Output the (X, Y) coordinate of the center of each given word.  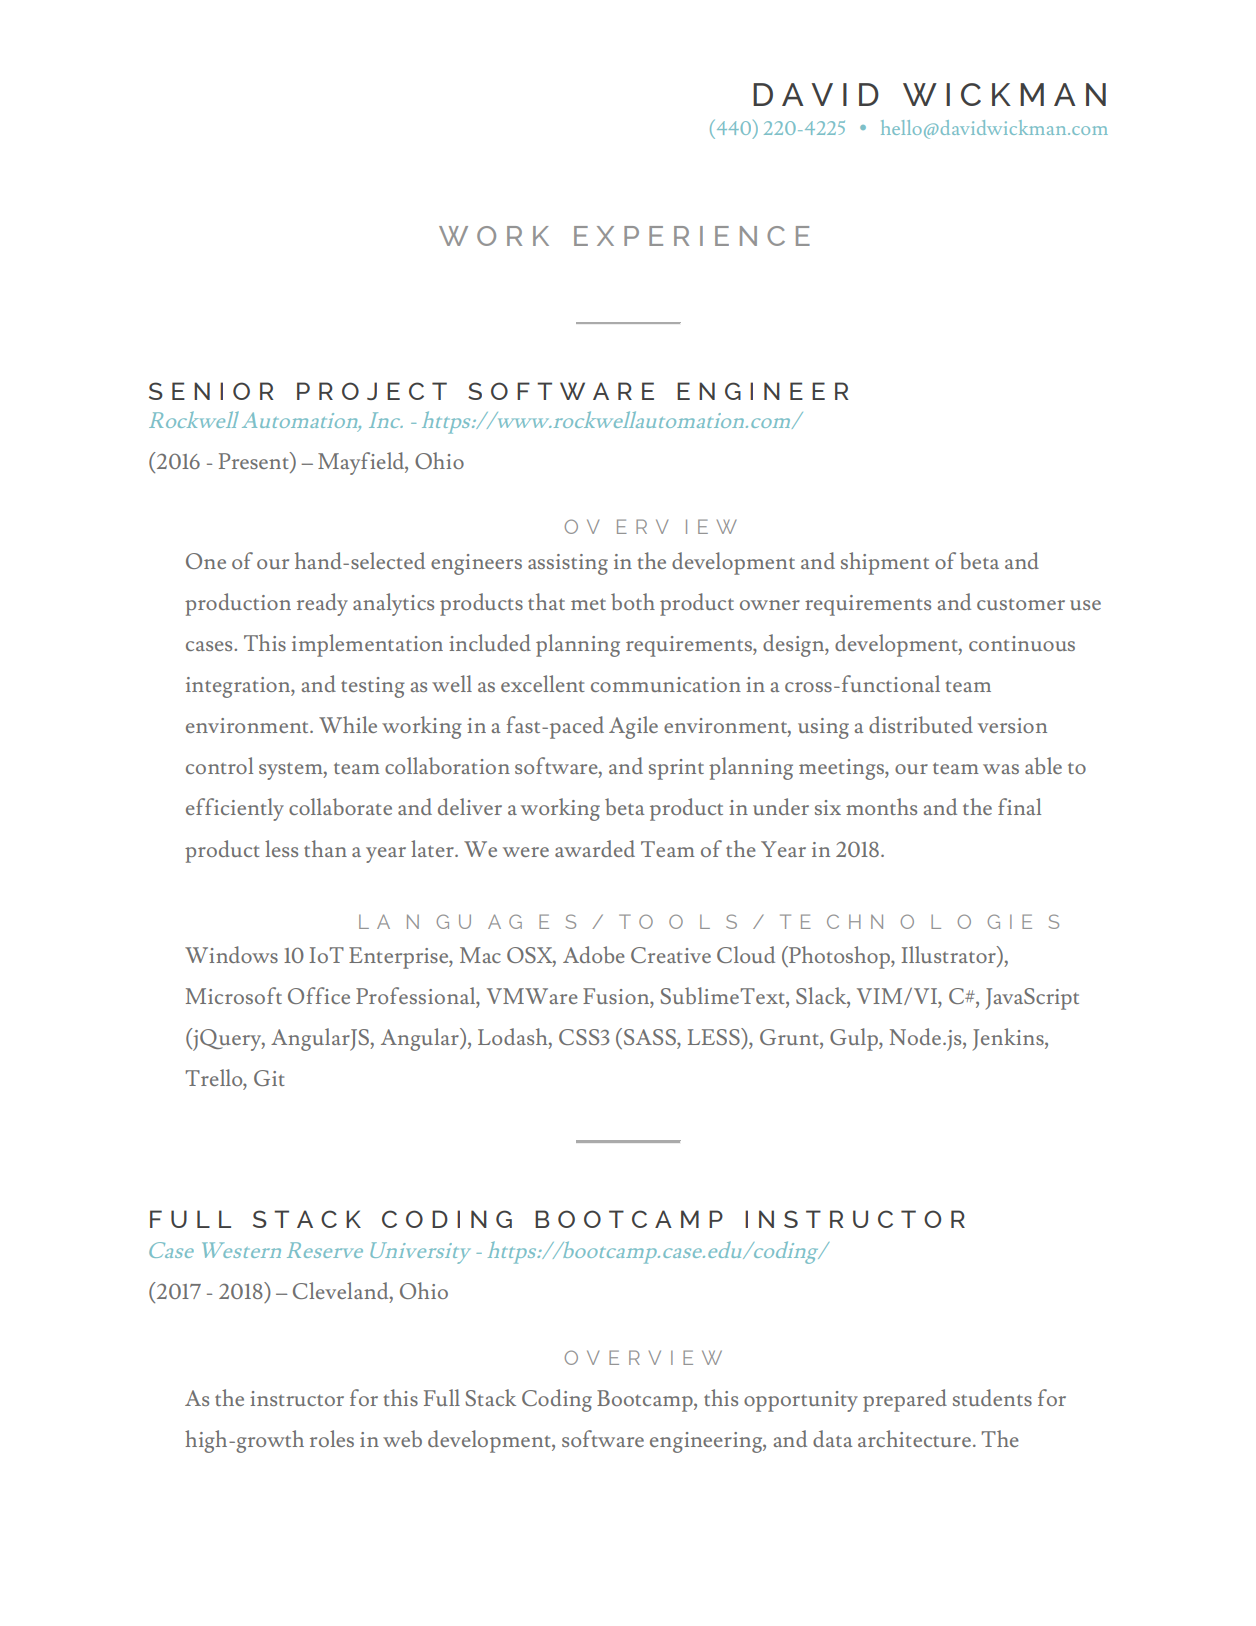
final (1019, 806)
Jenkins (1009, 1039)
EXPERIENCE (692, 236)
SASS (651, 1037)
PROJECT (372, 391)
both (633, 601)
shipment (885, 563)
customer (1021, 604)
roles (332, 1438)
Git (269, 1078)
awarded (595, 848)
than (325, 848)
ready (322, 604)
